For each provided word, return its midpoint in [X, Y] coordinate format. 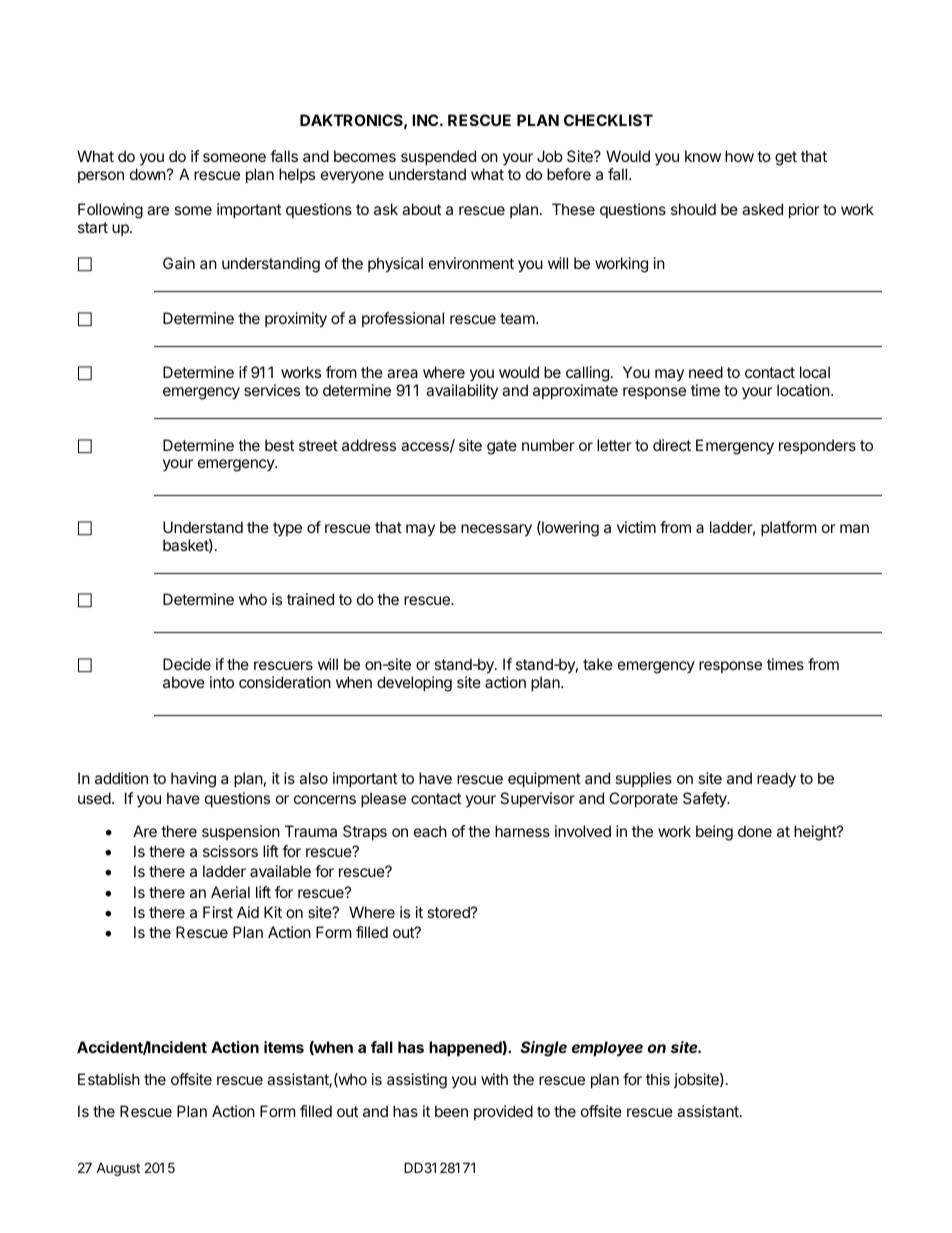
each [430, 831]
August [118, 1169]
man [854, 528]
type [287, 529]
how [739, 156]
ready [776, 780]
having [193, 780]
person [101, 177]
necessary [496, 530]
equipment [544, 779]
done [755, 831]
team [517, 318]
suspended [438, 157]
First [218, 912]
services [272, 390]
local [815, 372]
